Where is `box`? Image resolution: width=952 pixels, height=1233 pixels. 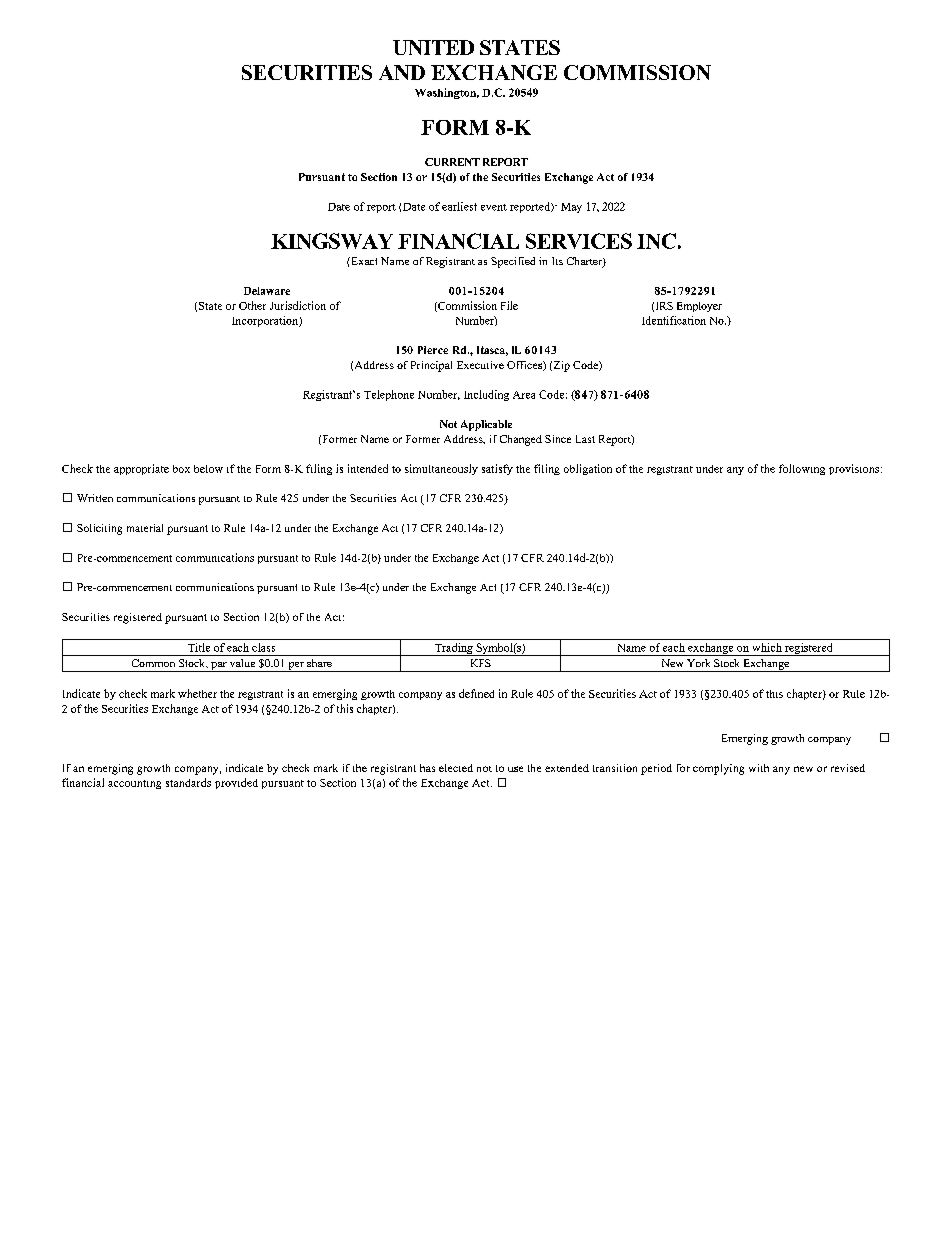
box is located at coordinates (181, 469).
